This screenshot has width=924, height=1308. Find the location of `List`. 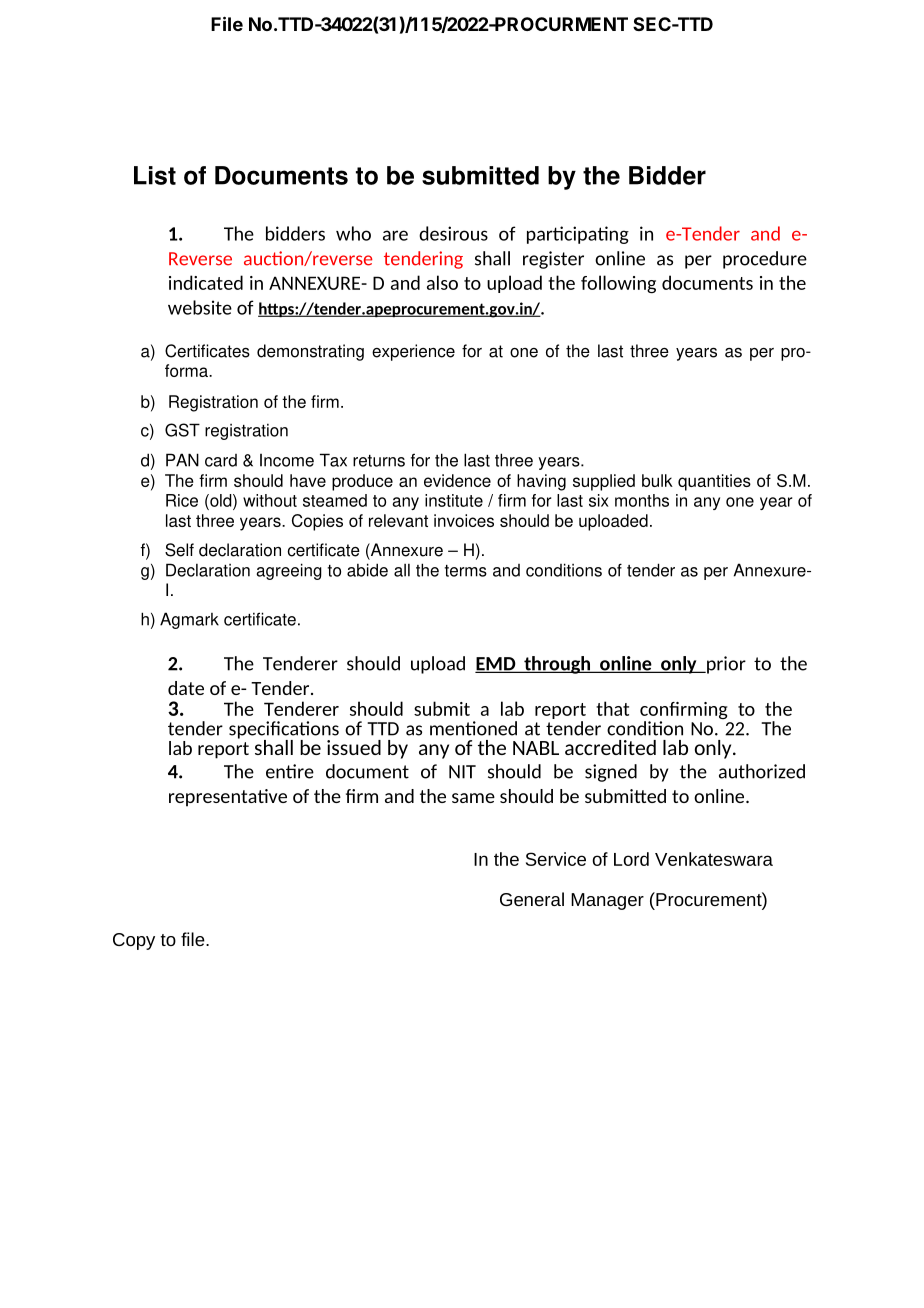

List is located at coordinates (155, 175).
